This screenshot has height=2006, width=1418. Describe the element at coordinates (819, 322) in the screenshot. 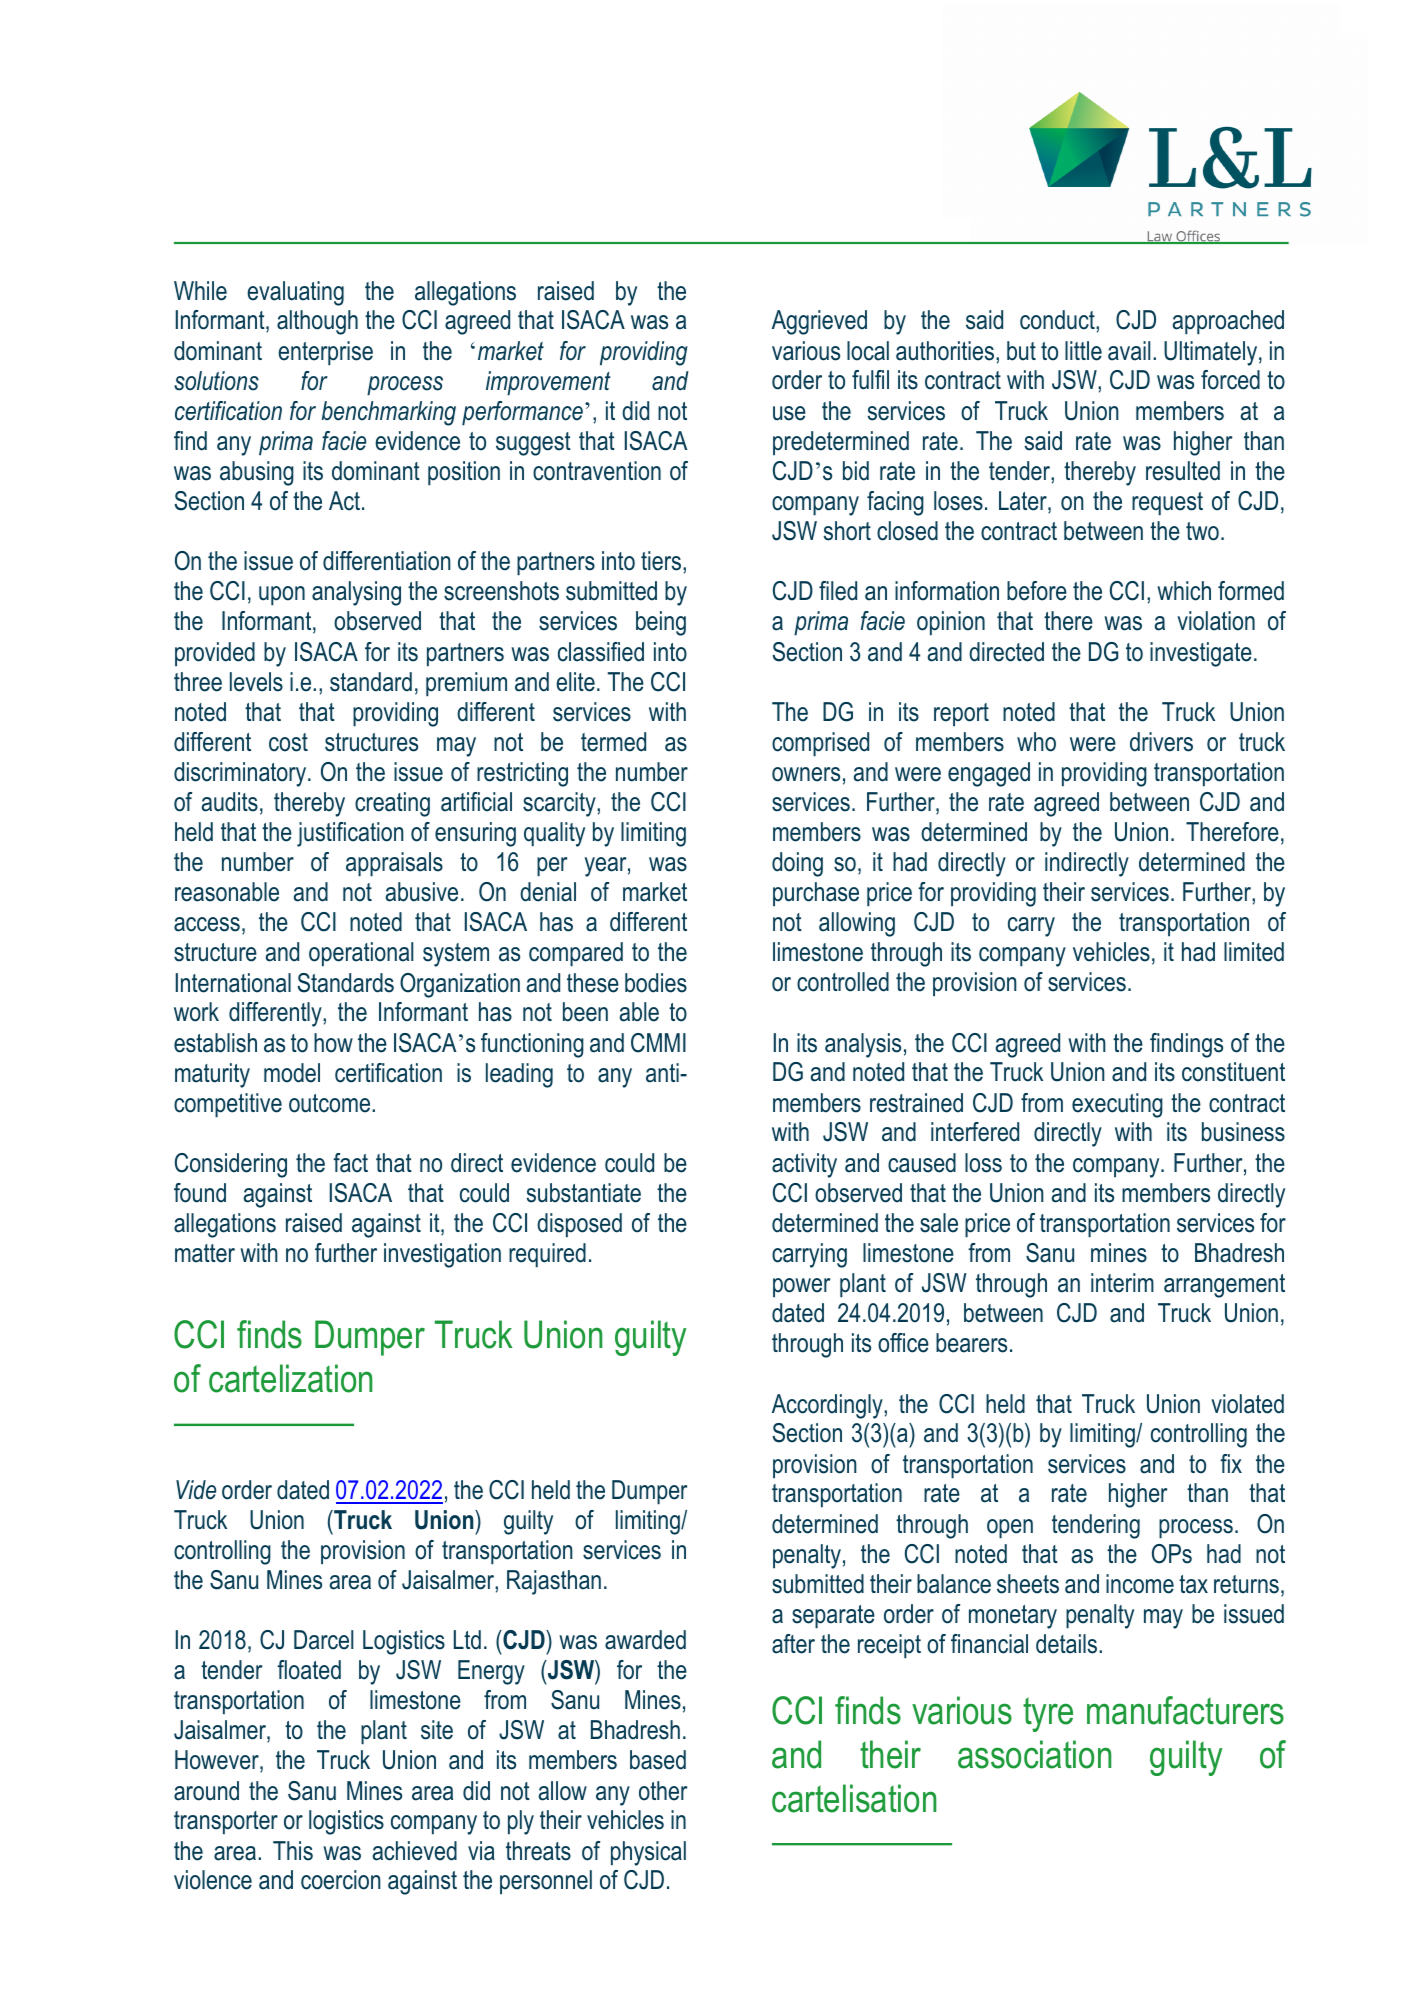

I see `Aggrieved` at that location.
